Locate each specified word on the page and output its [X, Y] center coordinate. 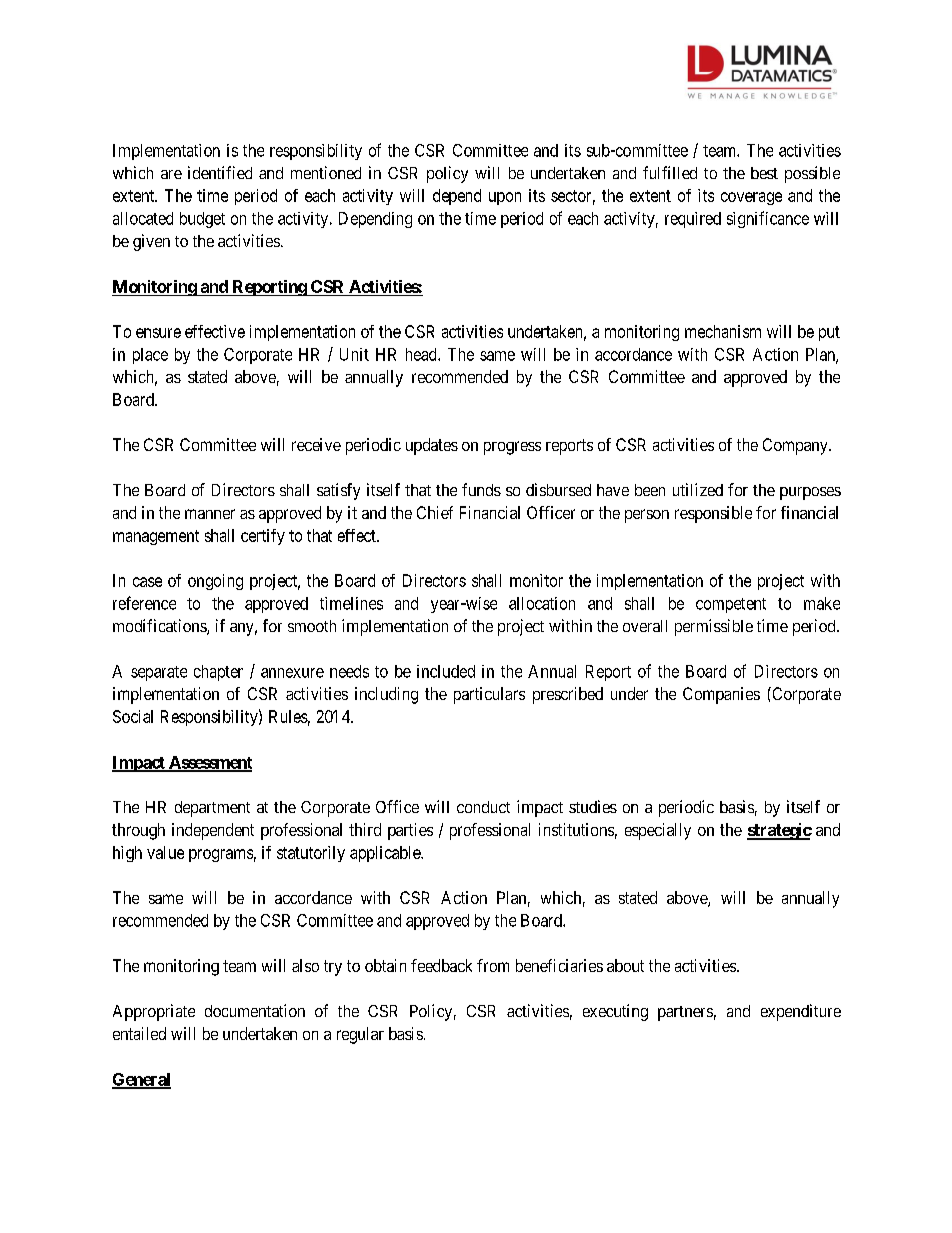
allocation [542, 603]
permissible [714, 627]
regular [360, 1035]
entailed [139, 1033]
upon [505, 198]
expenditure [801, 1012]
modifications [160, 627]
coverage [751, 198]
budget [202, 220]
